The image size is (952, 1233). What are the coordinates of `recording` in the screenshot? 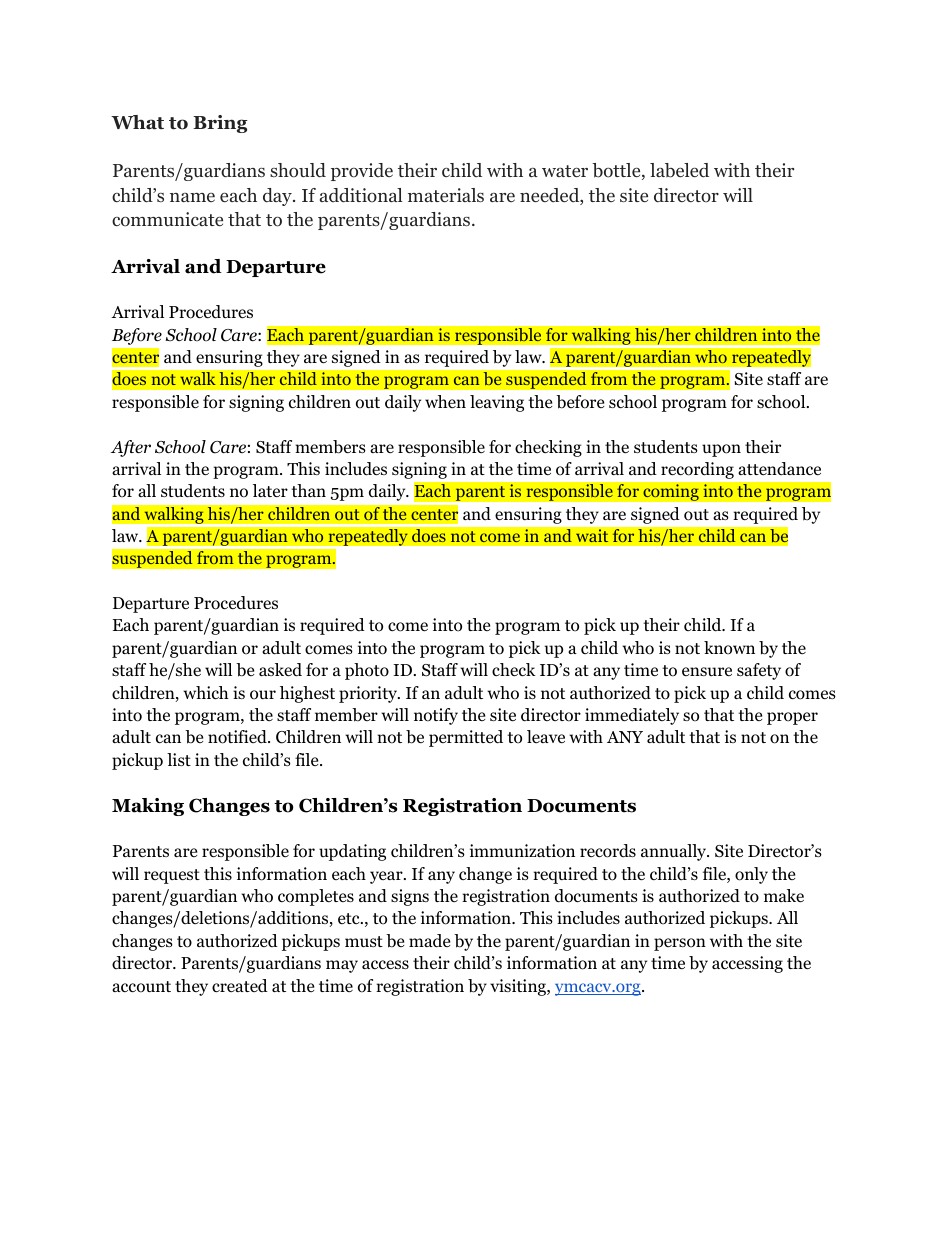 It's located at (697, 470).
